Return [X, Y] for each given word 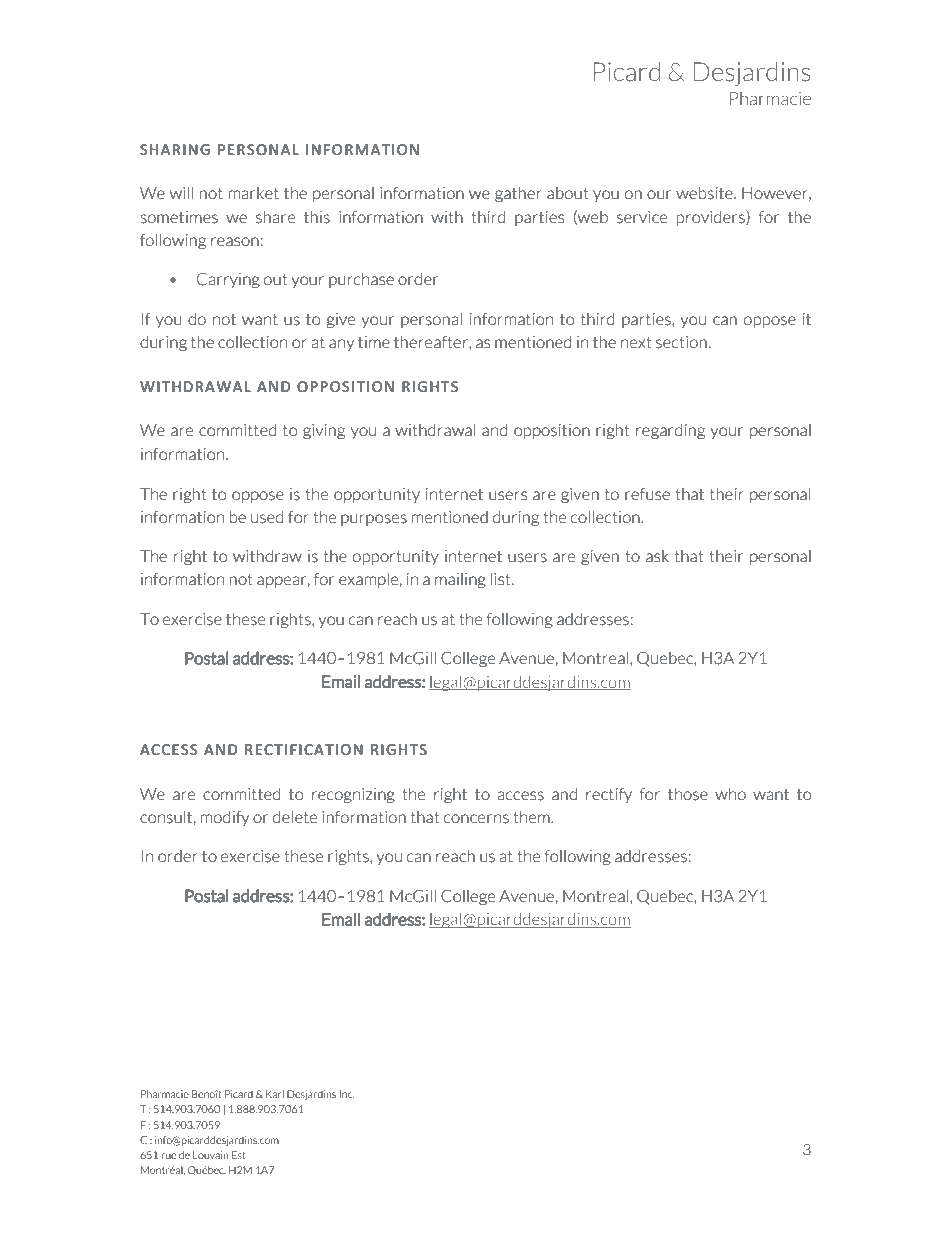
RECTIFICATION [304, 749]
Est [238, 1155]
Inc [347, 1094]
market [254, 193]
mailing [460, 580]
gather [518, 194]
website [705, 193]
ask [657, 556]
